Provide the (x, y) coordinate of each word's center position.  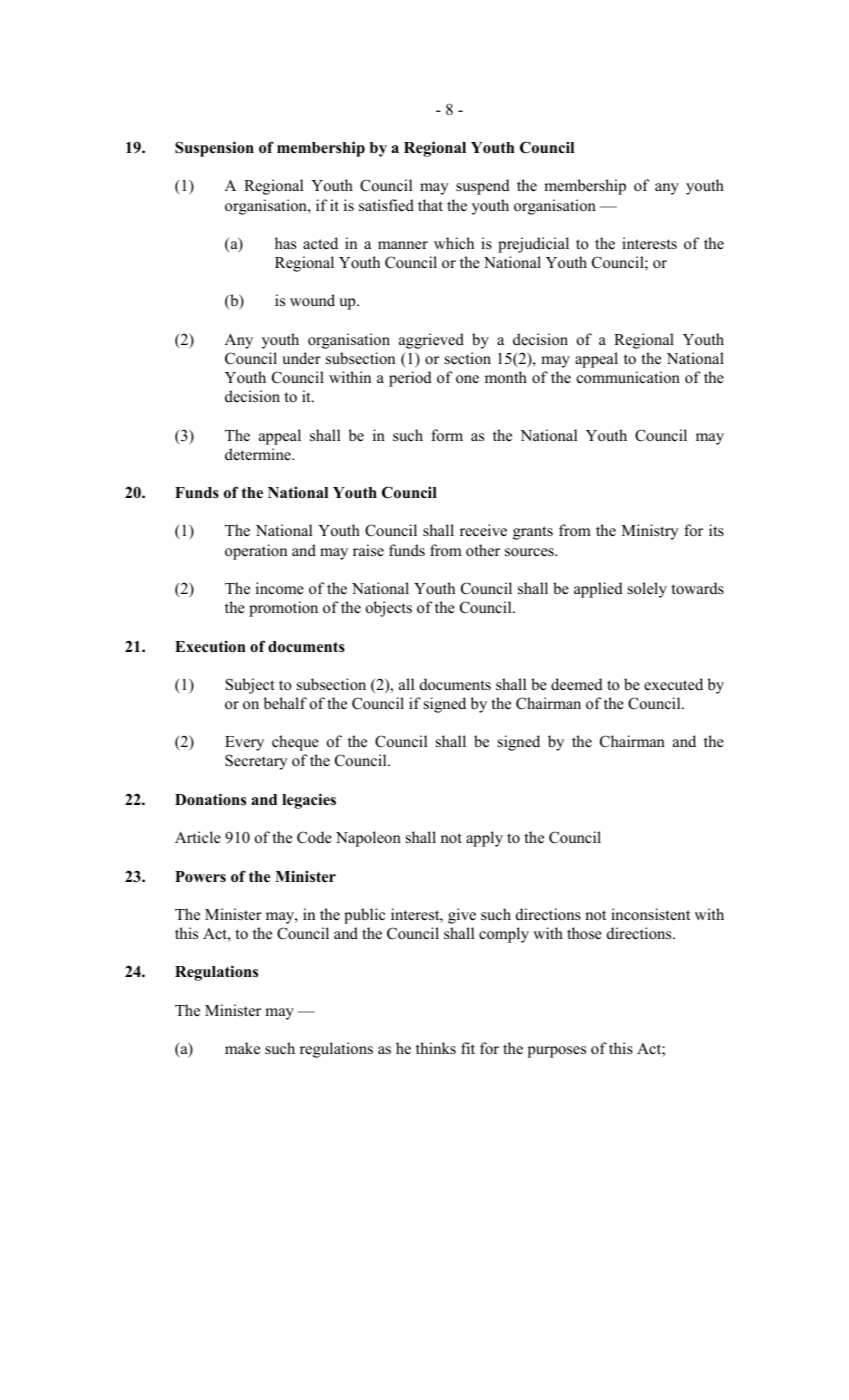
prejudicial (533, 245)
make (242, 1048)
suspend (483, 187)
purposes (557, 1052)
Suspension (214, 149)
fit (468, 1048)
